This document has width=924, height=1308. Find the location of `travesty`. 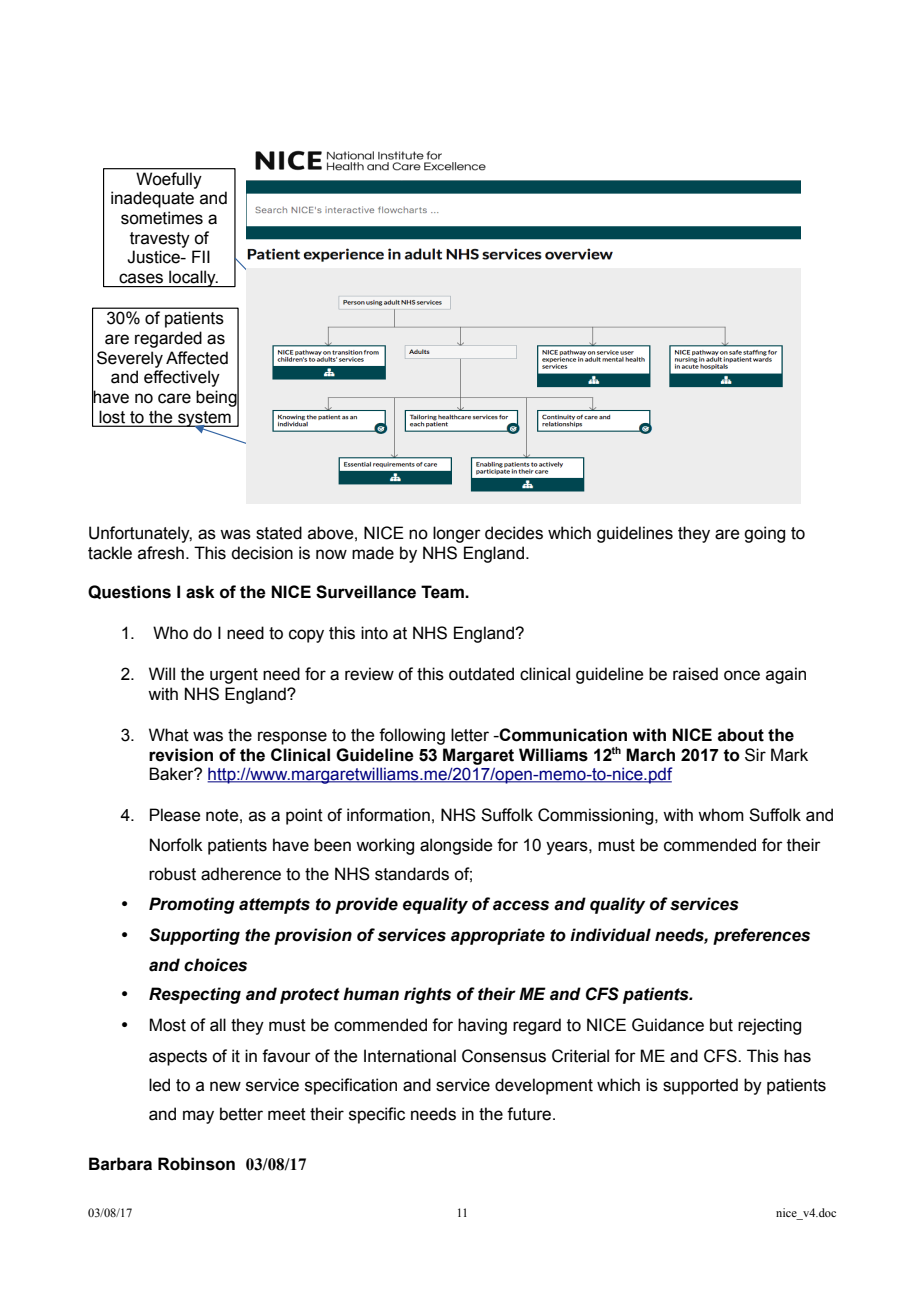

travesty is located at coordinates (160, 240).
